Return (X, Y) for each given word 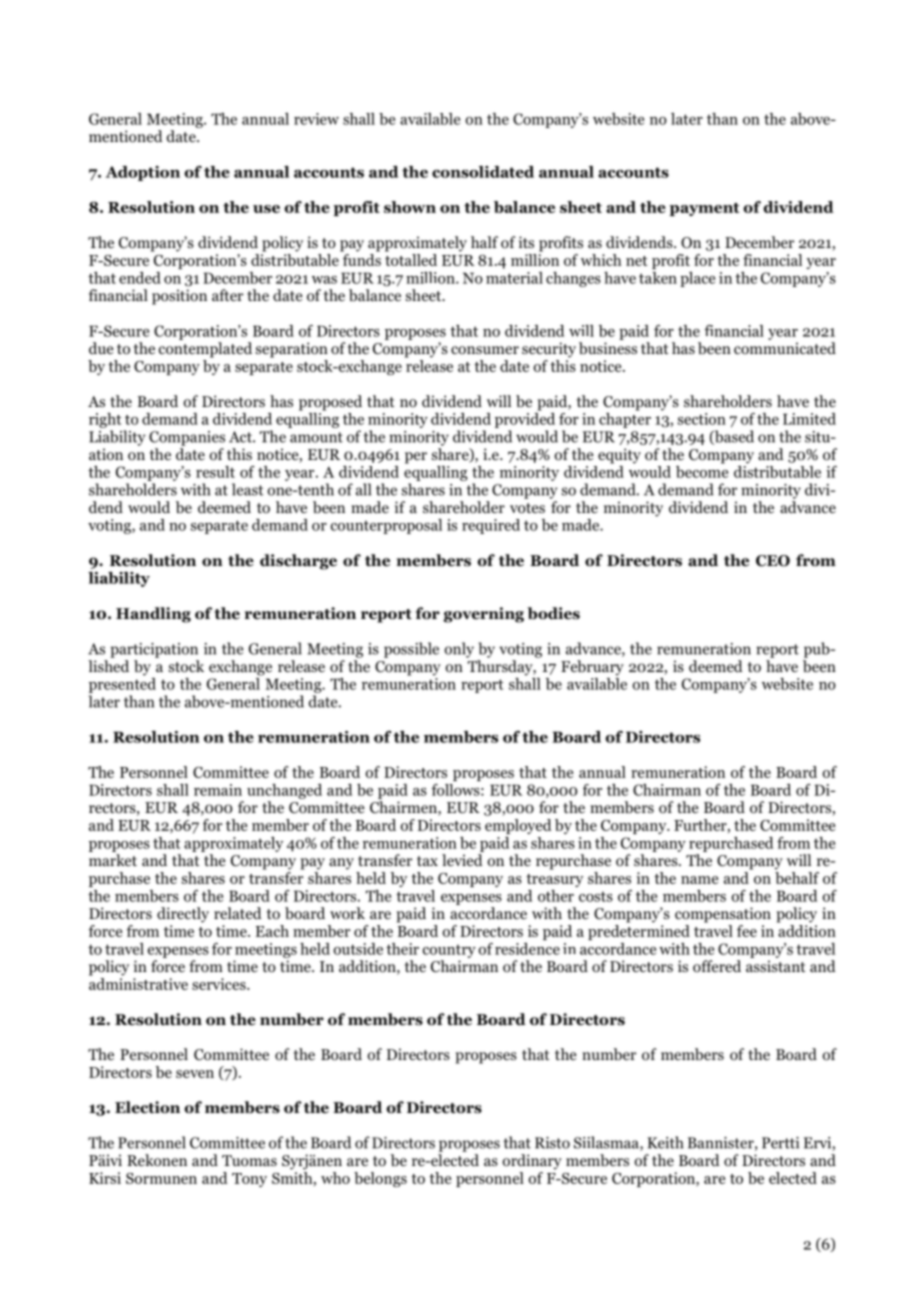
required (491, 526)
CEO (773, 561)
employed (518, 826)
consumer (485, 350)
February (592, 668)
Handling (153, 615)
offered (717, 966)
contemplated (205, 350)
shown (410, 207)
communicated (785, 348)
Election (147, 1107)
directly (183, 915)
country (449, 951)
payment (704, 209)
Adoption (142, 173)
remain (218, 790)
